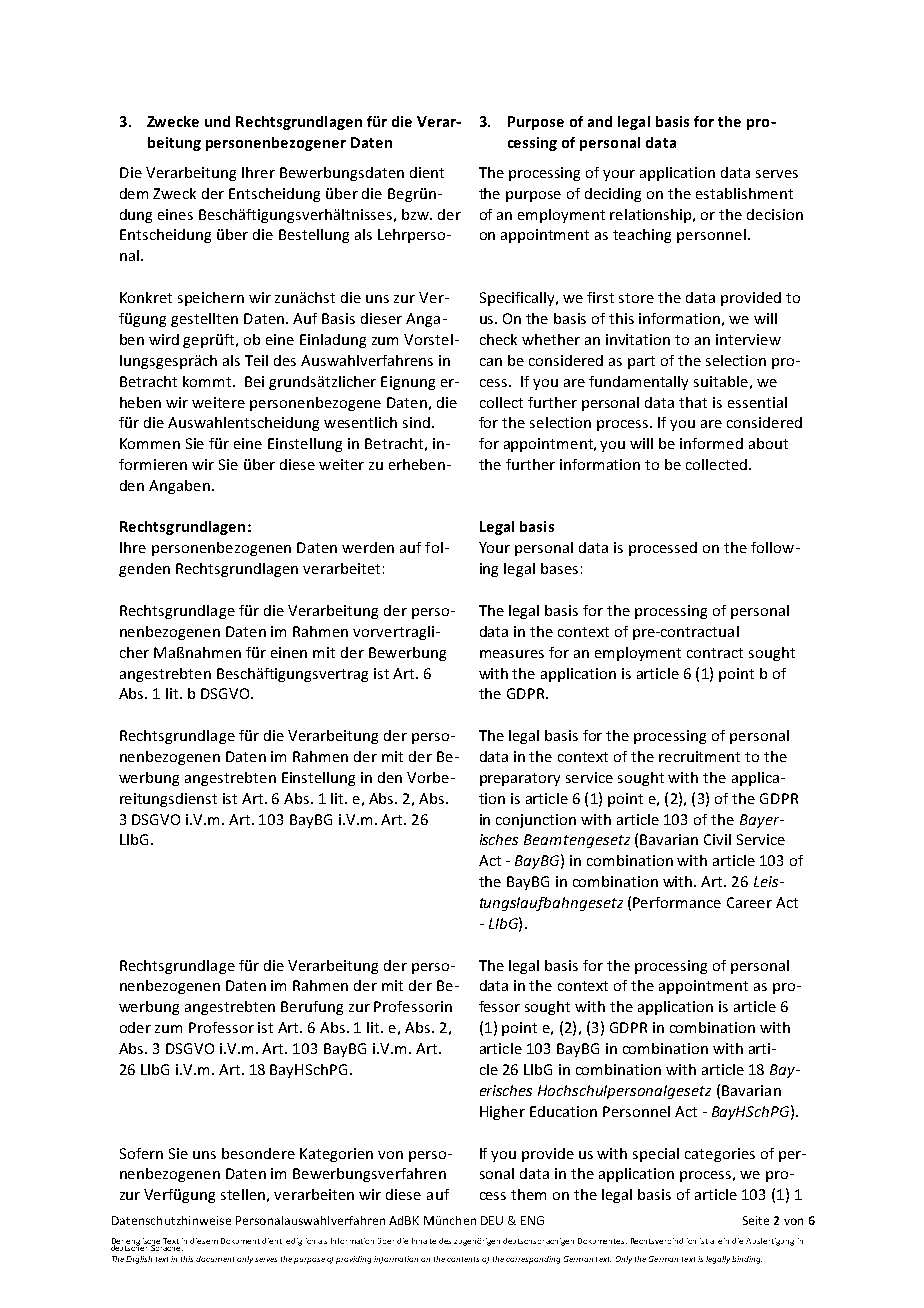 Image resolution: width=924 pixels, height=1308 pixels. Describe the element at coordinates (693, 402) in the screenshot. I see `that` at that location.
